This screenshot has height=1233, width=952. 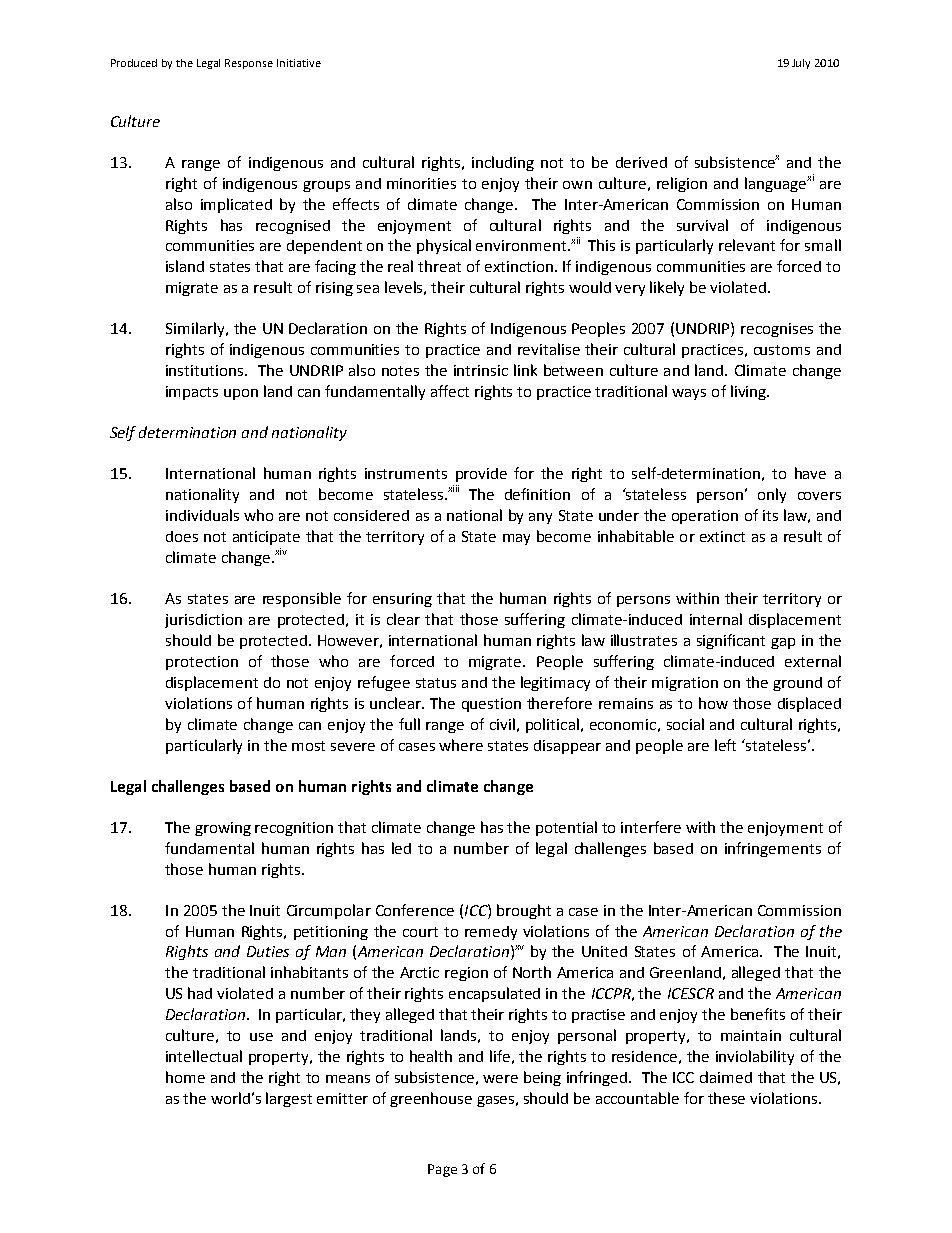 What do you see at coordinates (249, 64) in the screenshot?
I see `Response` at bounding box center [249, 64].
